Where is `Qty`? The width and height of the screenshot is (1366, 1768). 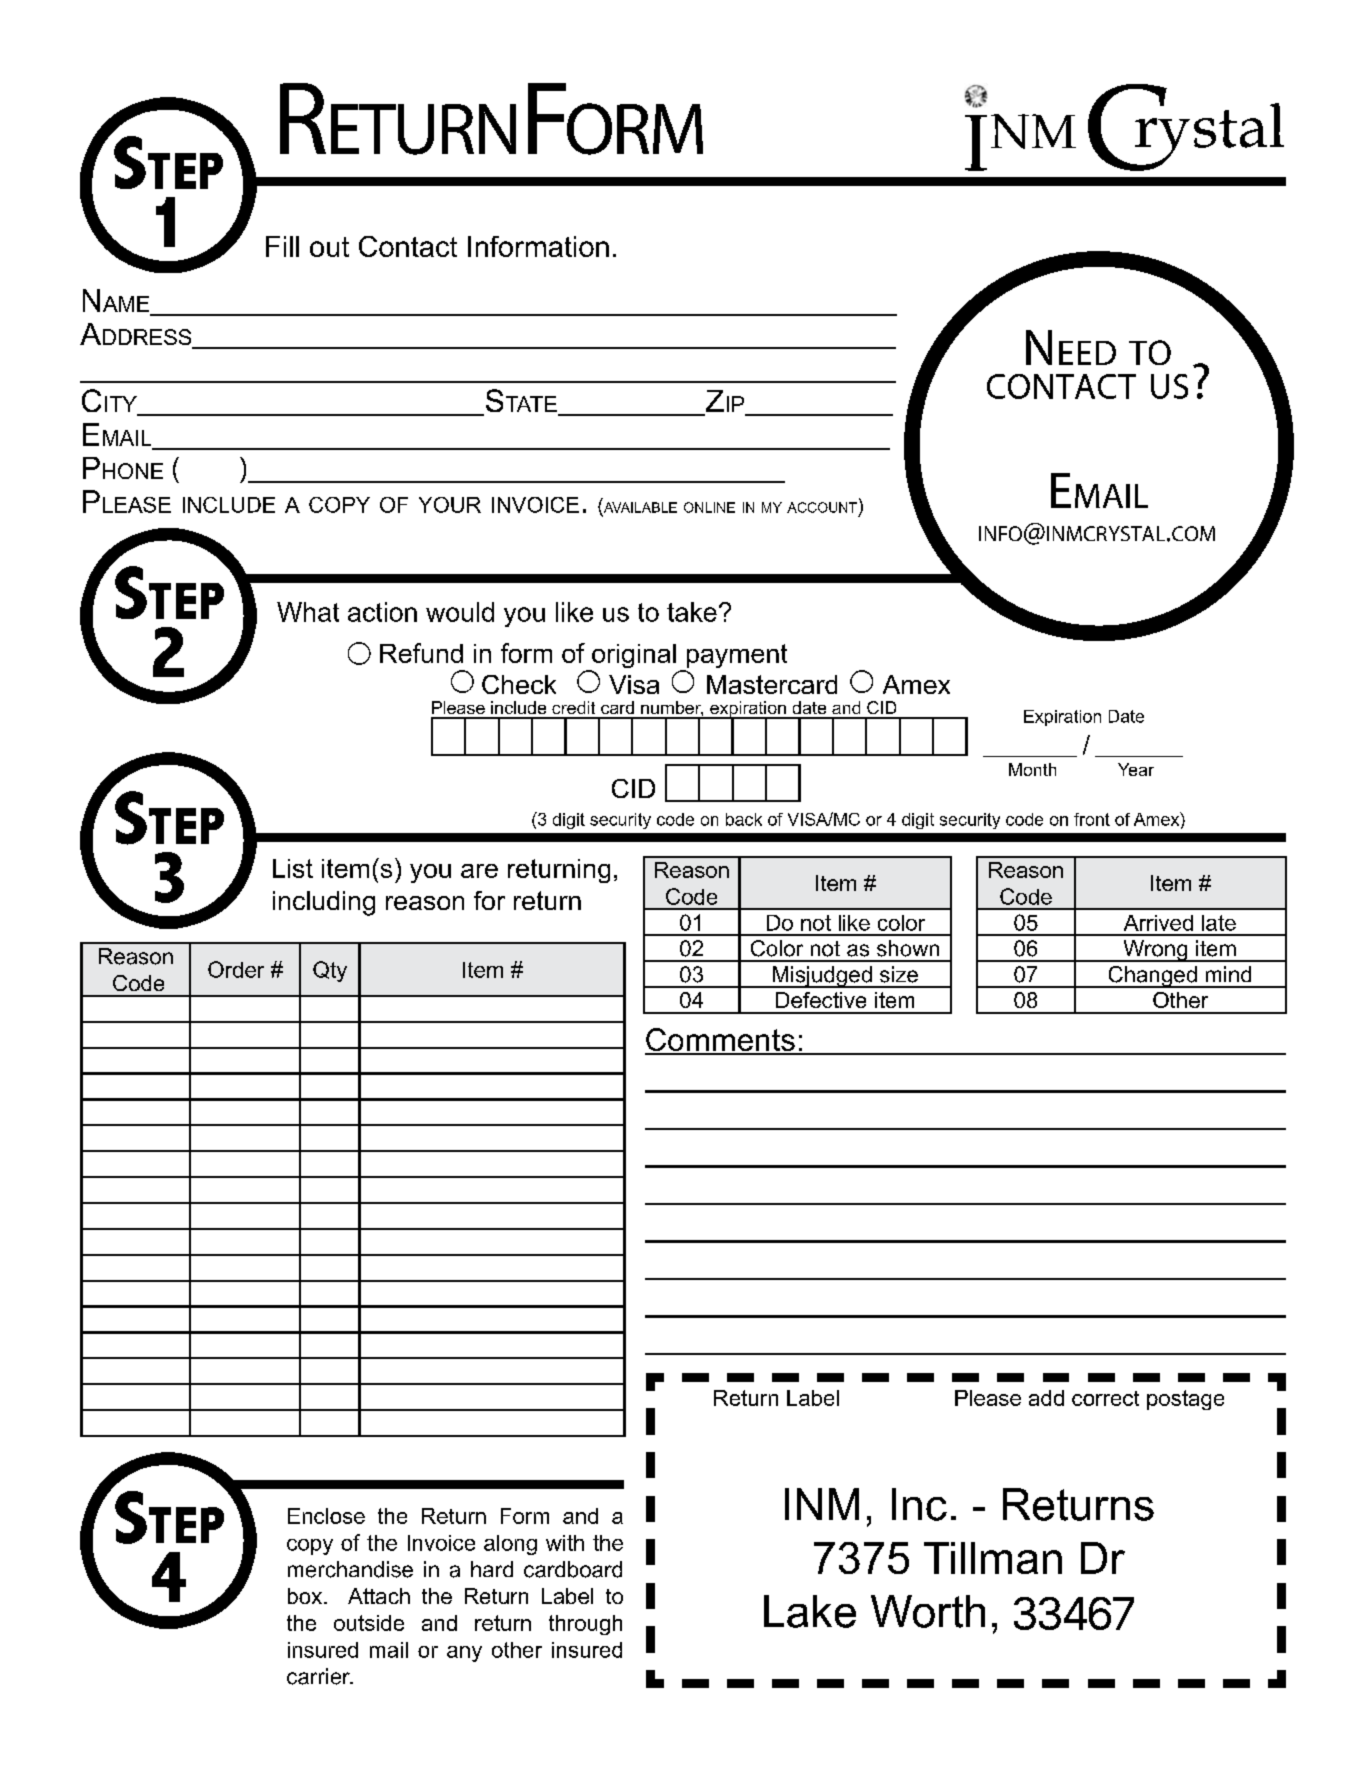
Qty is located at coordinates (330, 971).
